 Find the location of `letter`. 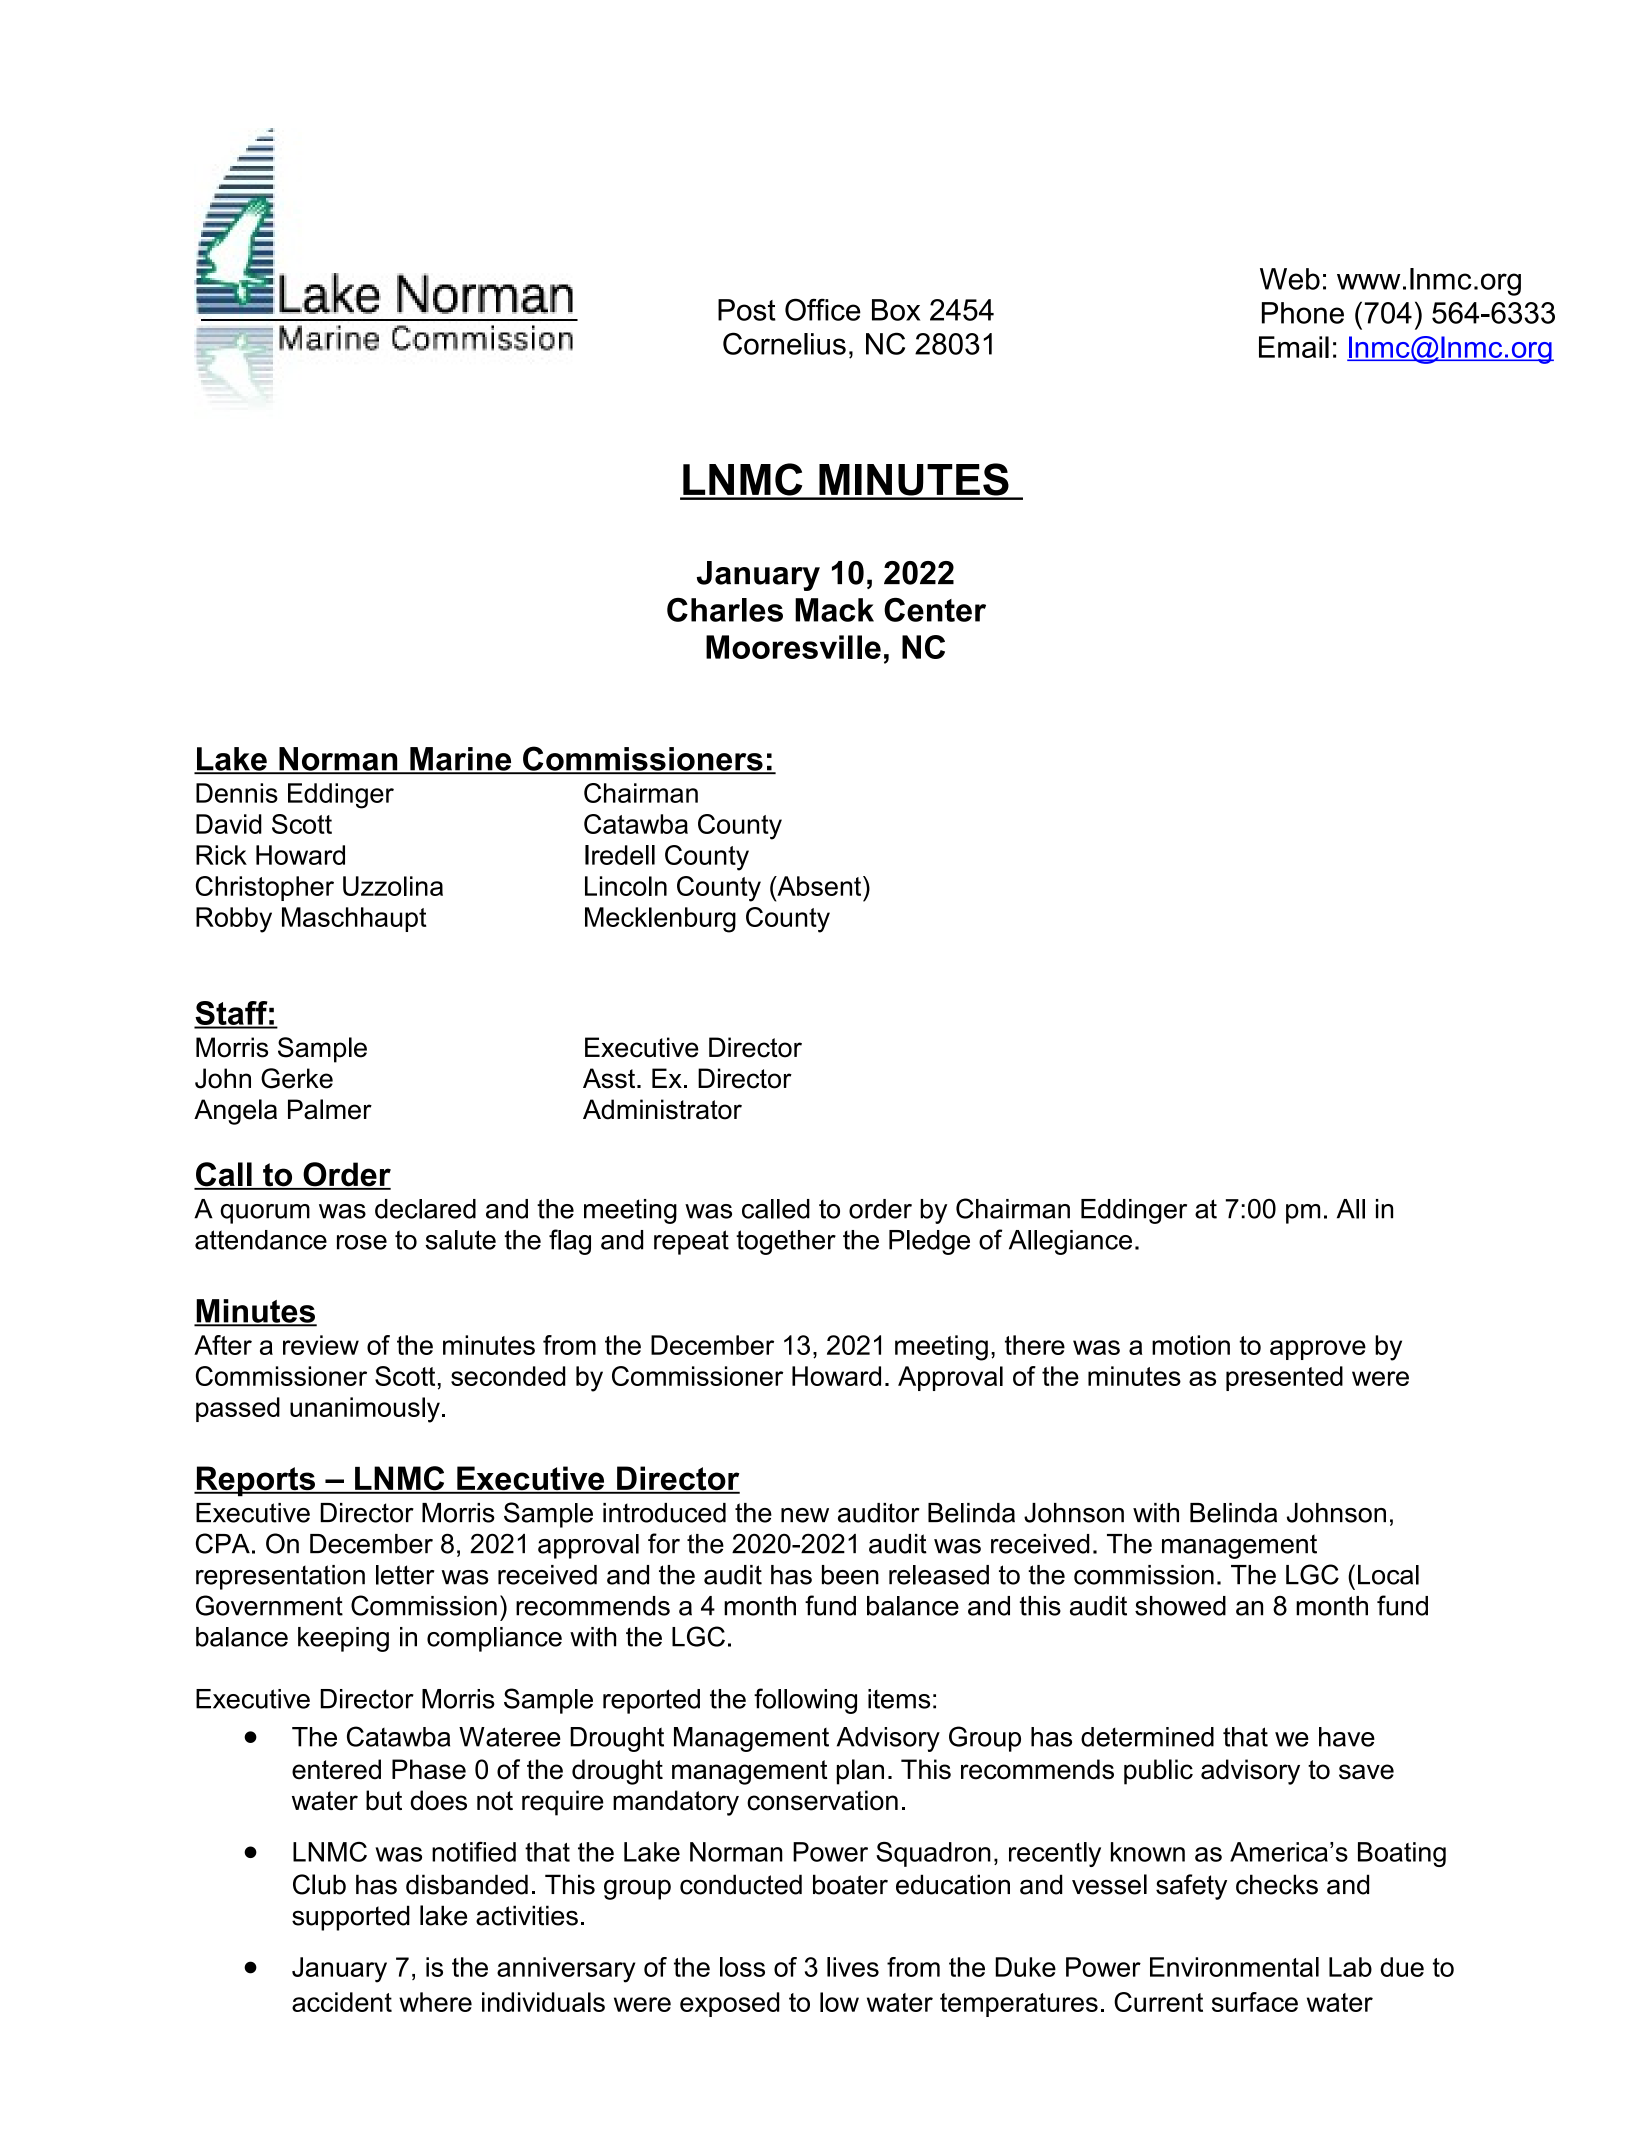

letter is located at coordinates (405, 1575).
